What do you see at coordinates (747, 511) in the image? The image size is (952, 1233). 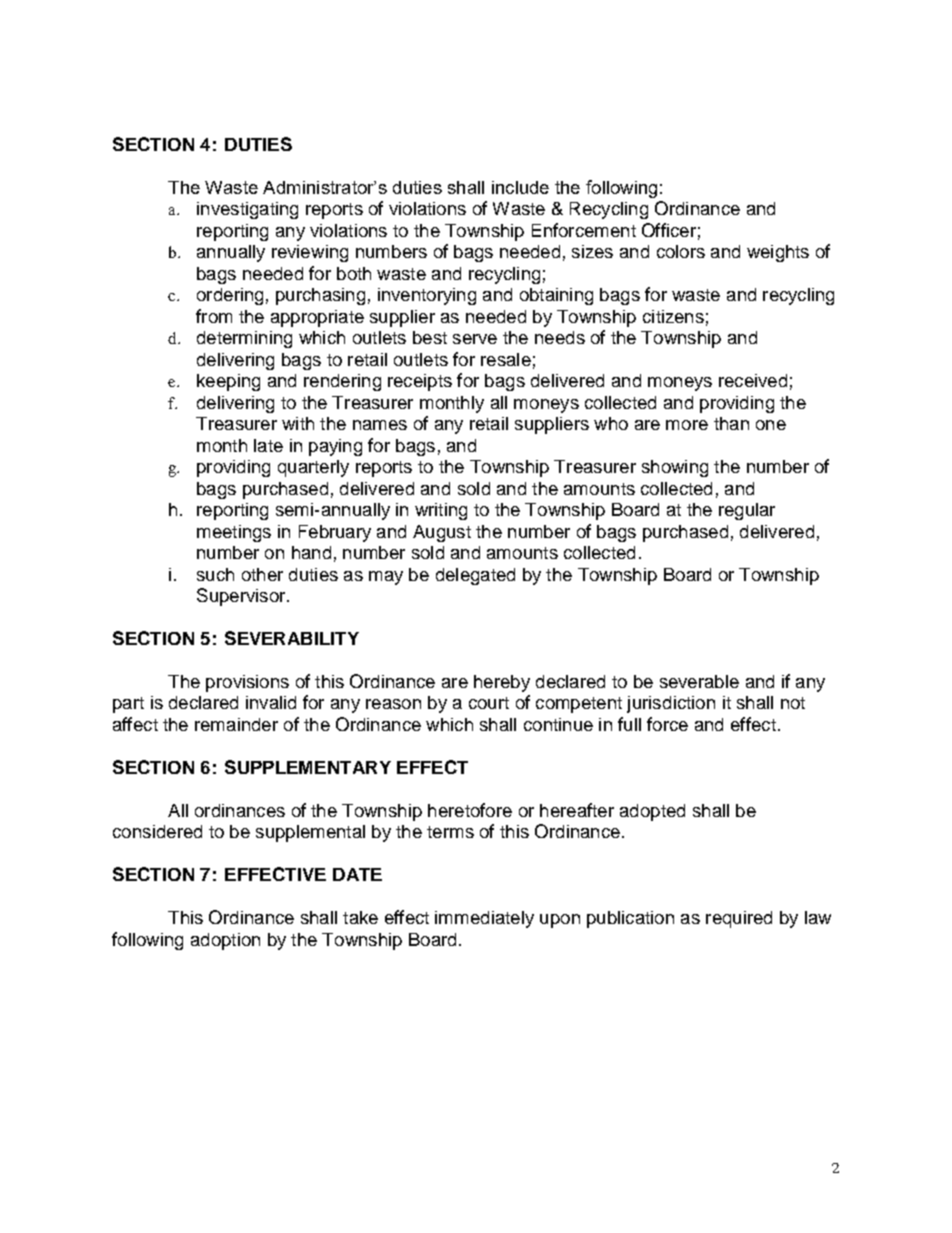 I see `regular` at bounding box center [747, 511].
